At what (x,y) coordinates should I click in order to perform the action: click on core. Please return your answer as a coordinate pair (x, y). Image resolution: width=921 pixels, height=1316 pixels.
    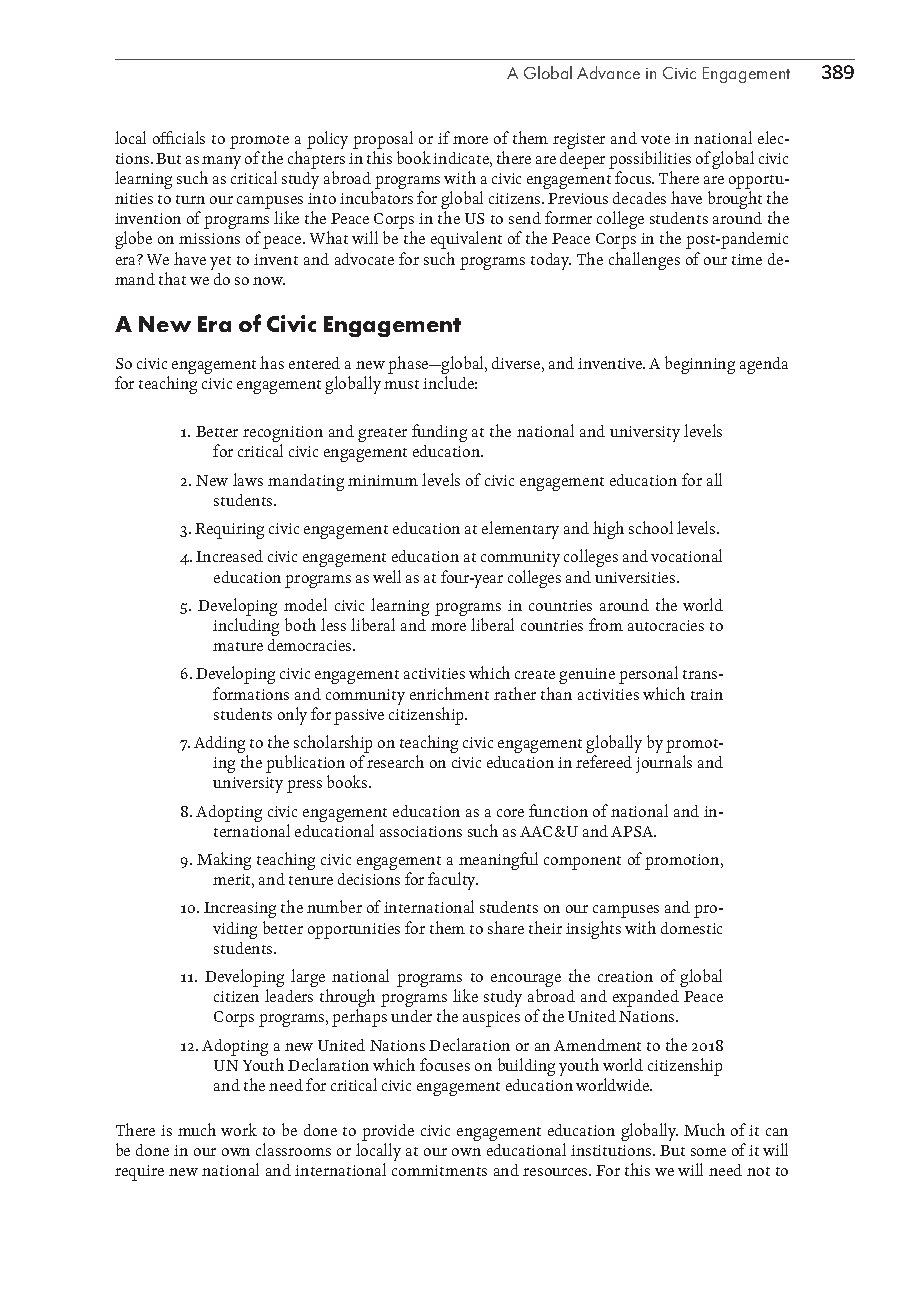
    Looking at the image, I should click on (510, 813).
